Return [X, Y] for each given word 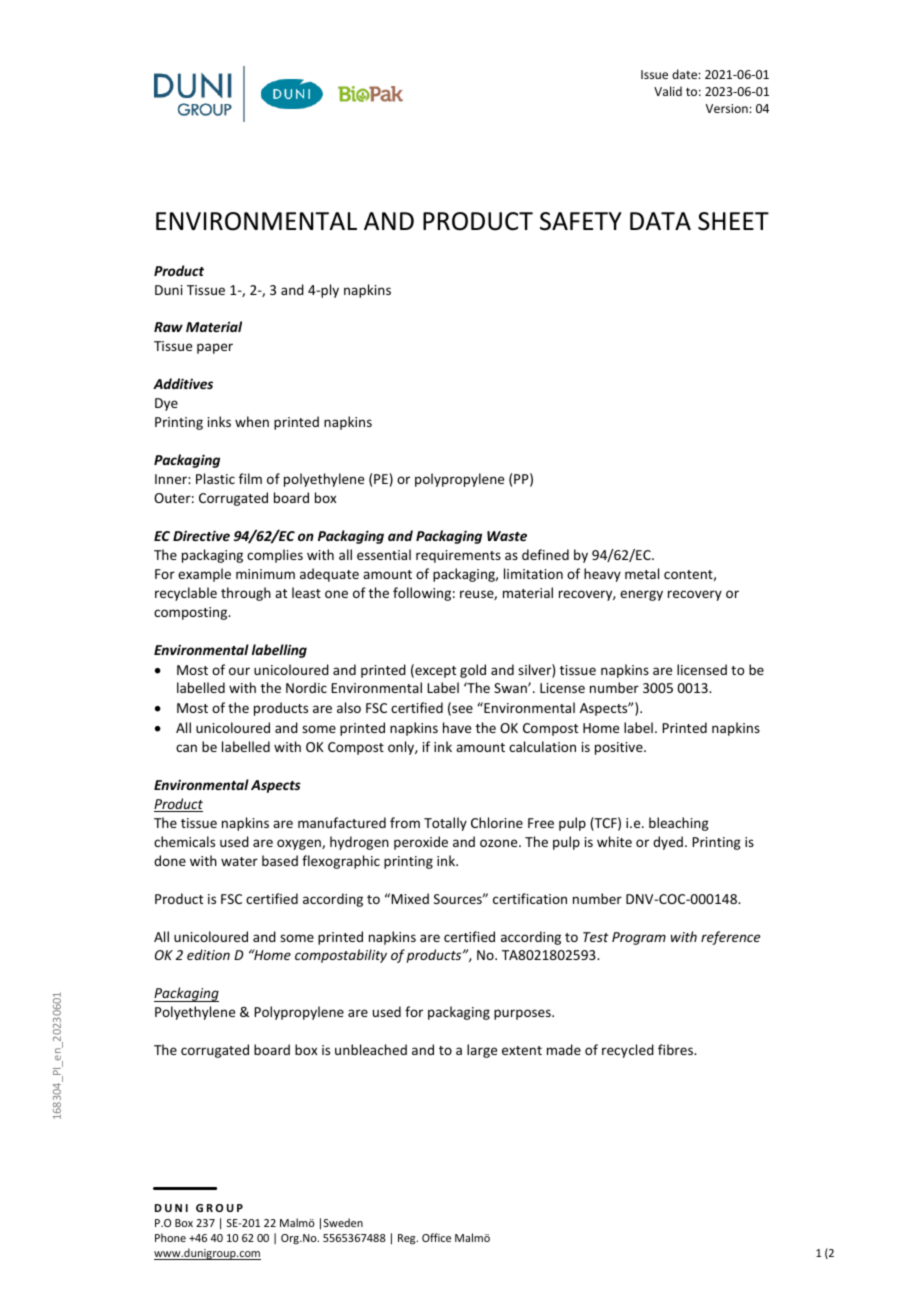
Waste [507, 536]
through [246, 594]
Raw [168, 327]
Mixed [410, 898]
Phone [170, 1237]
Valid [668, 91]
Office [436, 1237]
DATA [660, 221]
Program [639, 938]
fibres [676, 1049]
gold [473, 671]
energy [641, 595]
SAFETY [581, 221]
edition [208, 954]
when [252, 421]
